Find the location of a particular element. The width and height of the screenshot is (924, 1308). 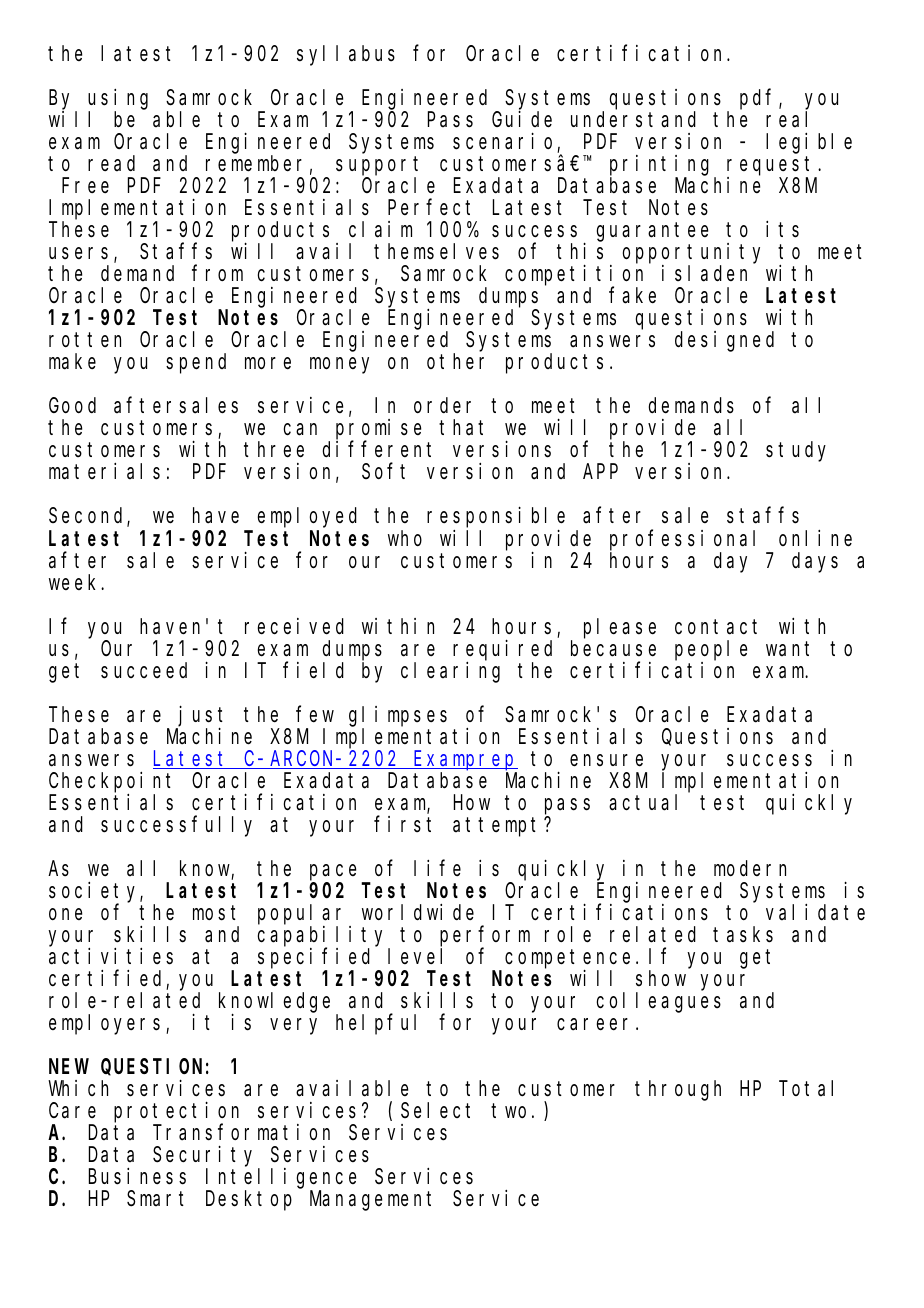

most is located at coordinates (214, 913).
